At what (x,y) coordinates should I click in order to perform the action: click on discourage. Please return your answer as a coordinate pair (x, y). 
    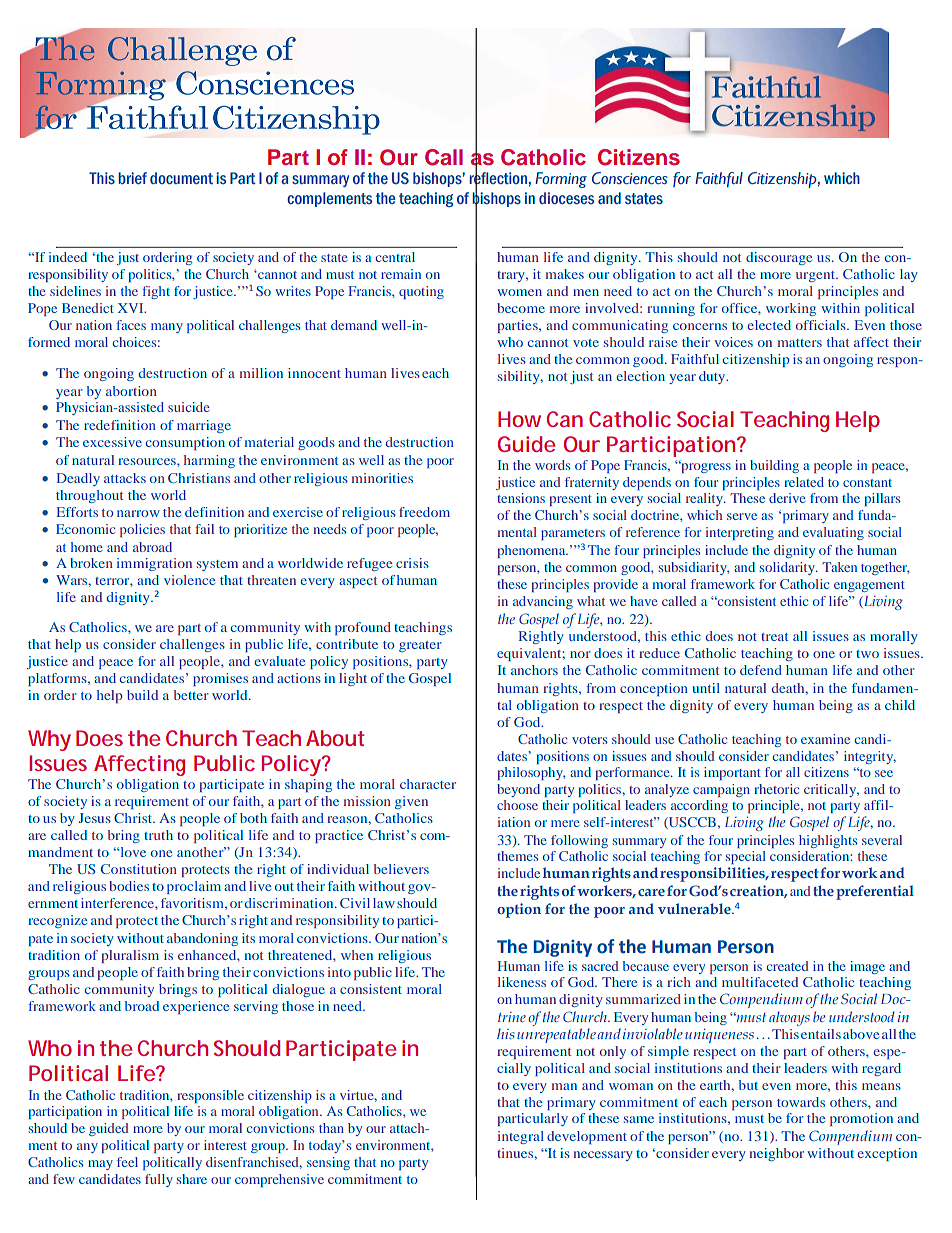
    Looking at the image, I should click on (779, 258).
